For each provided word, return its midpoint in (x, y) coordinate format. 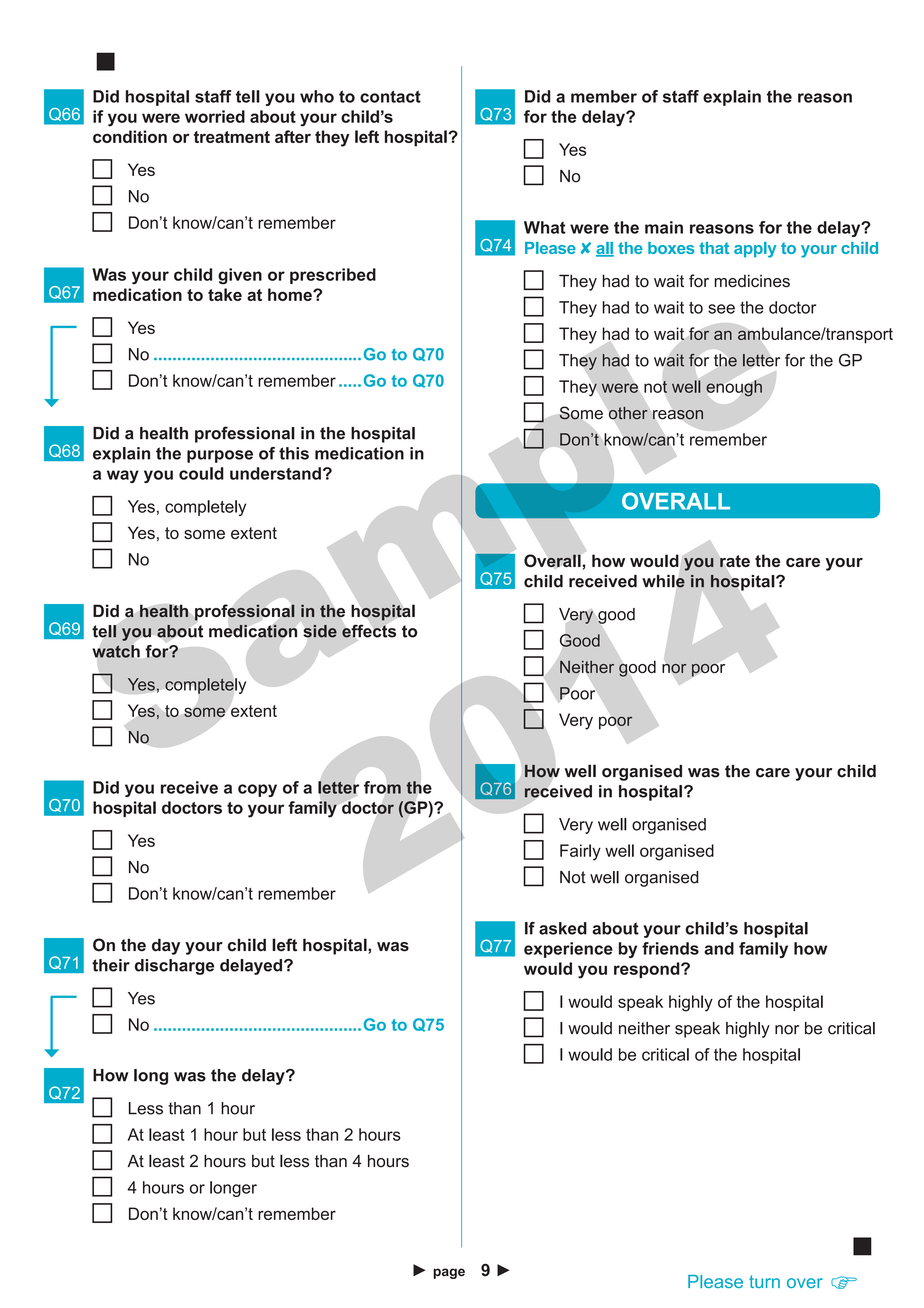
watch (116, 651)
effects (369, 631)
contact (390, 96)
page (449, 1273)
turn (764, 1281)
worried (215, 116)
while (663, 581)
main (664, 227)
